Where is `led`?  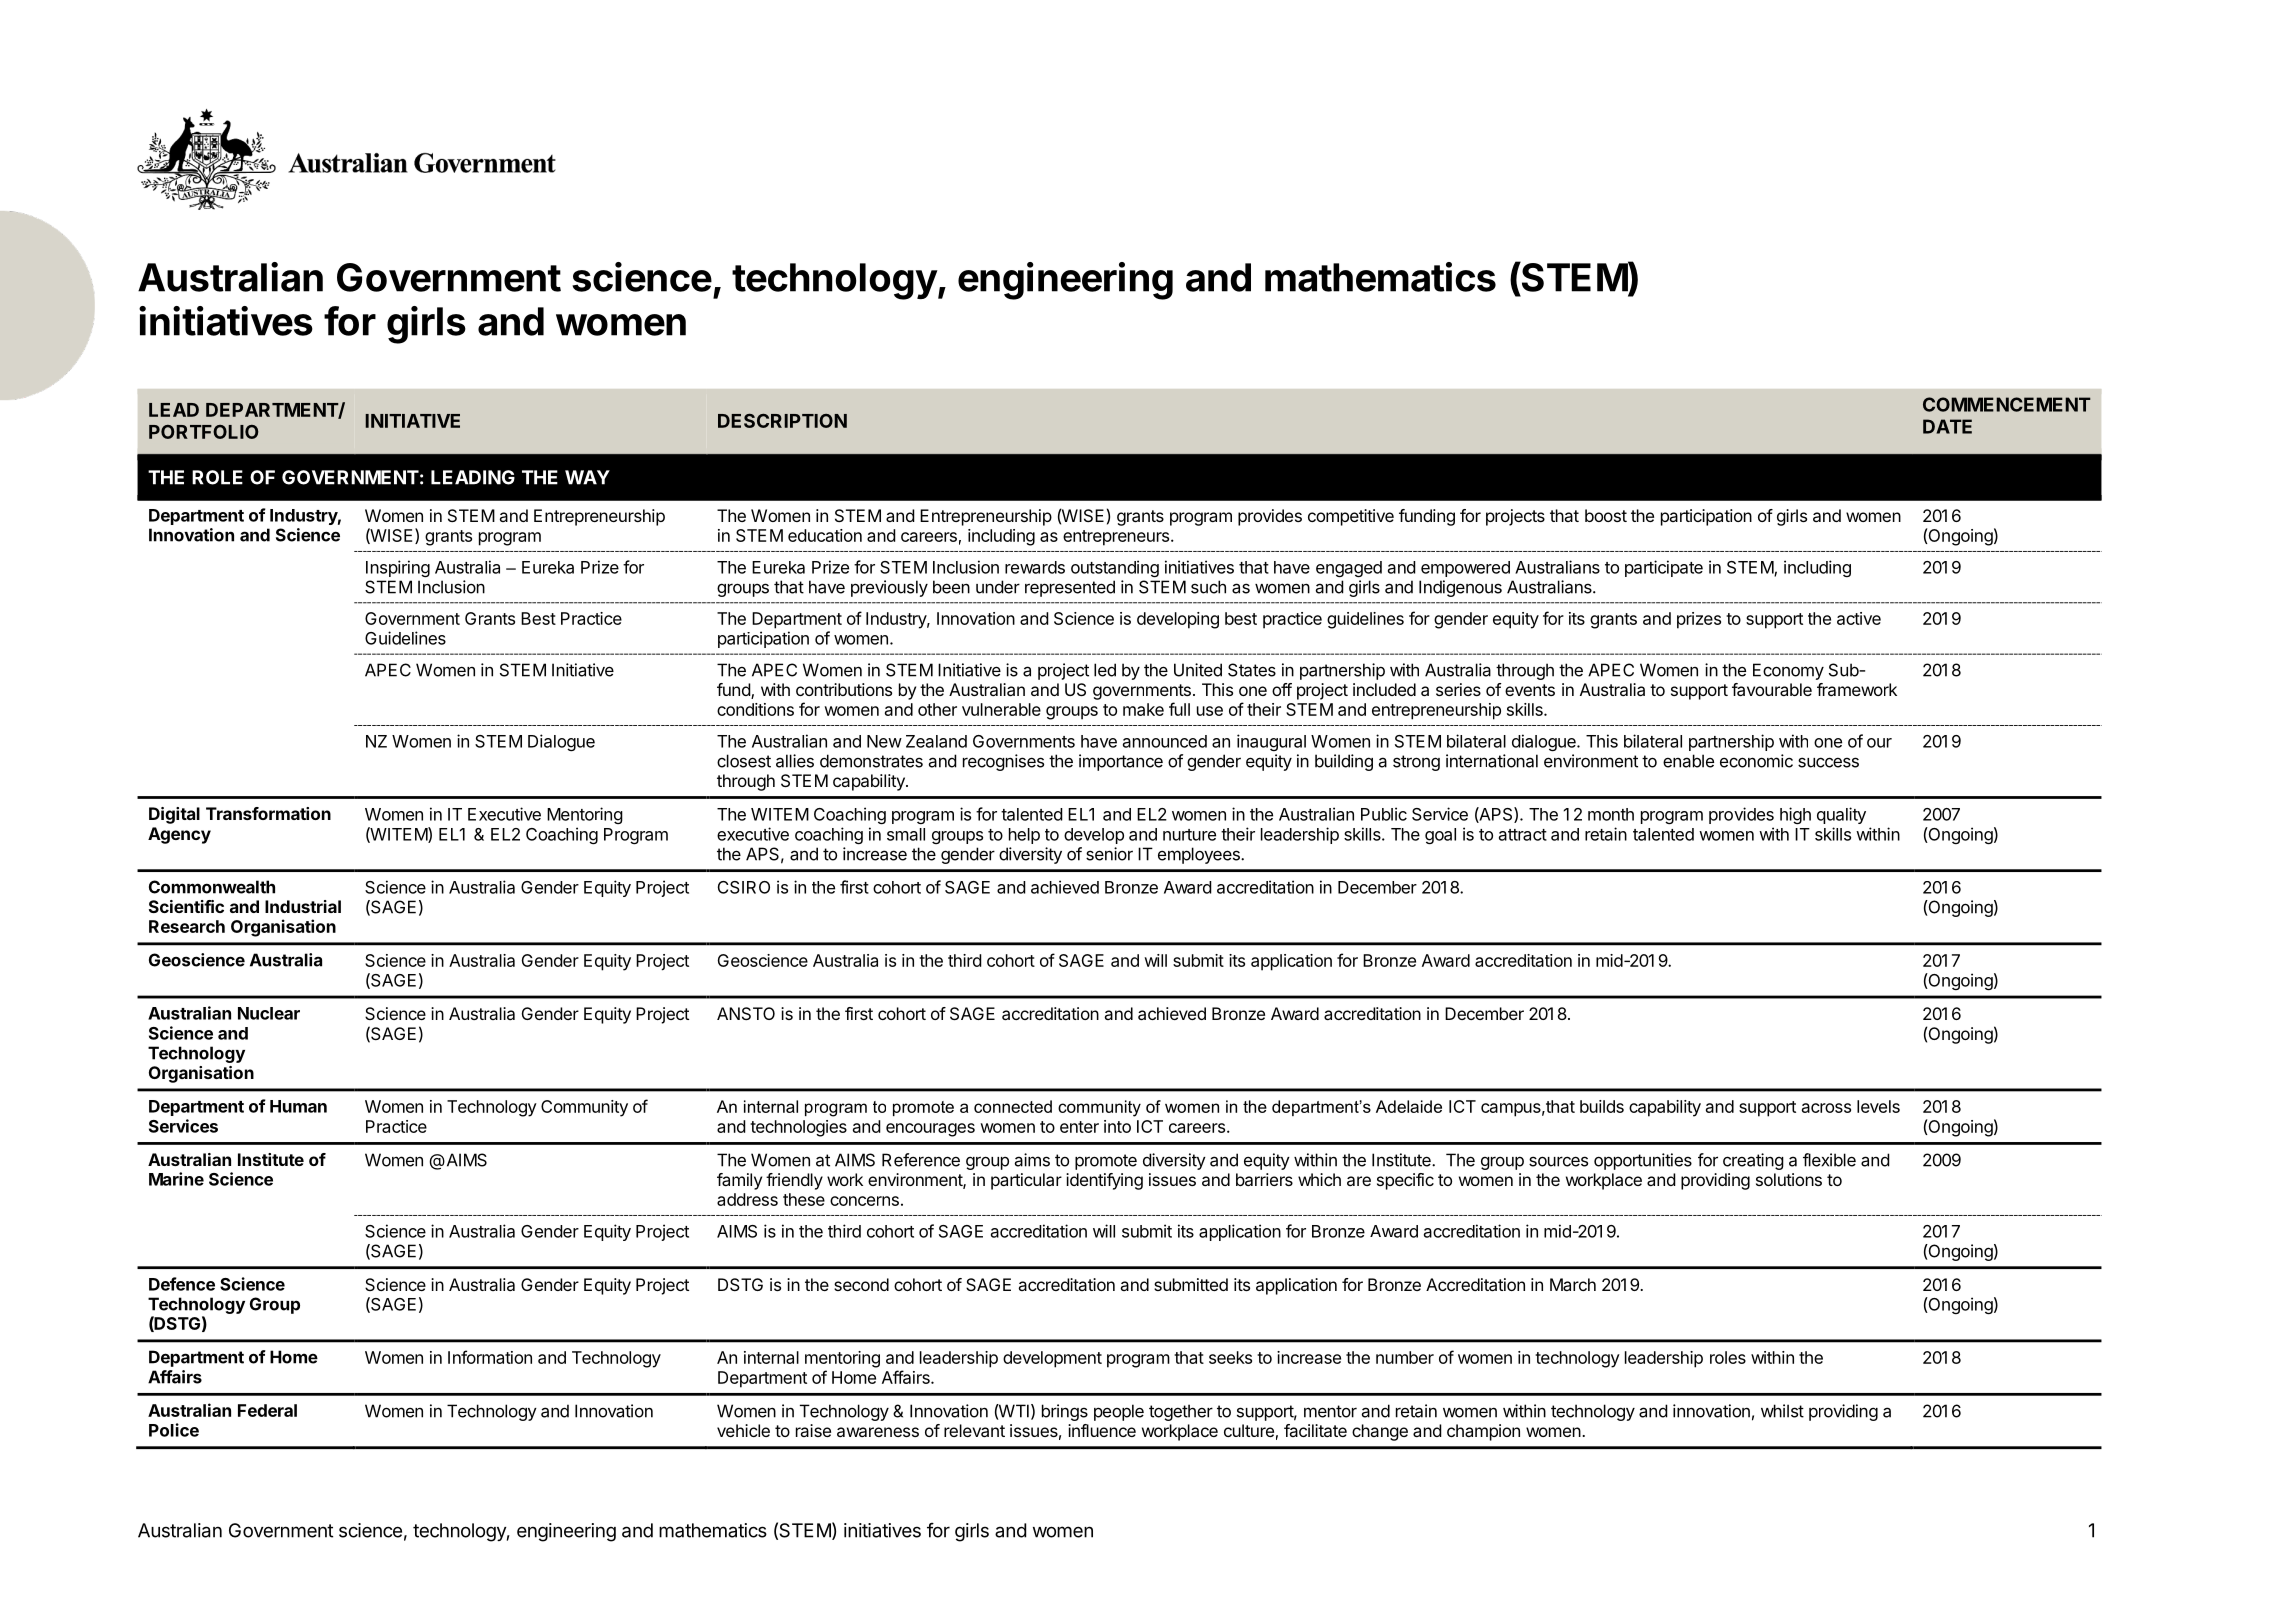
led is located at coordinates (1105, 670).
